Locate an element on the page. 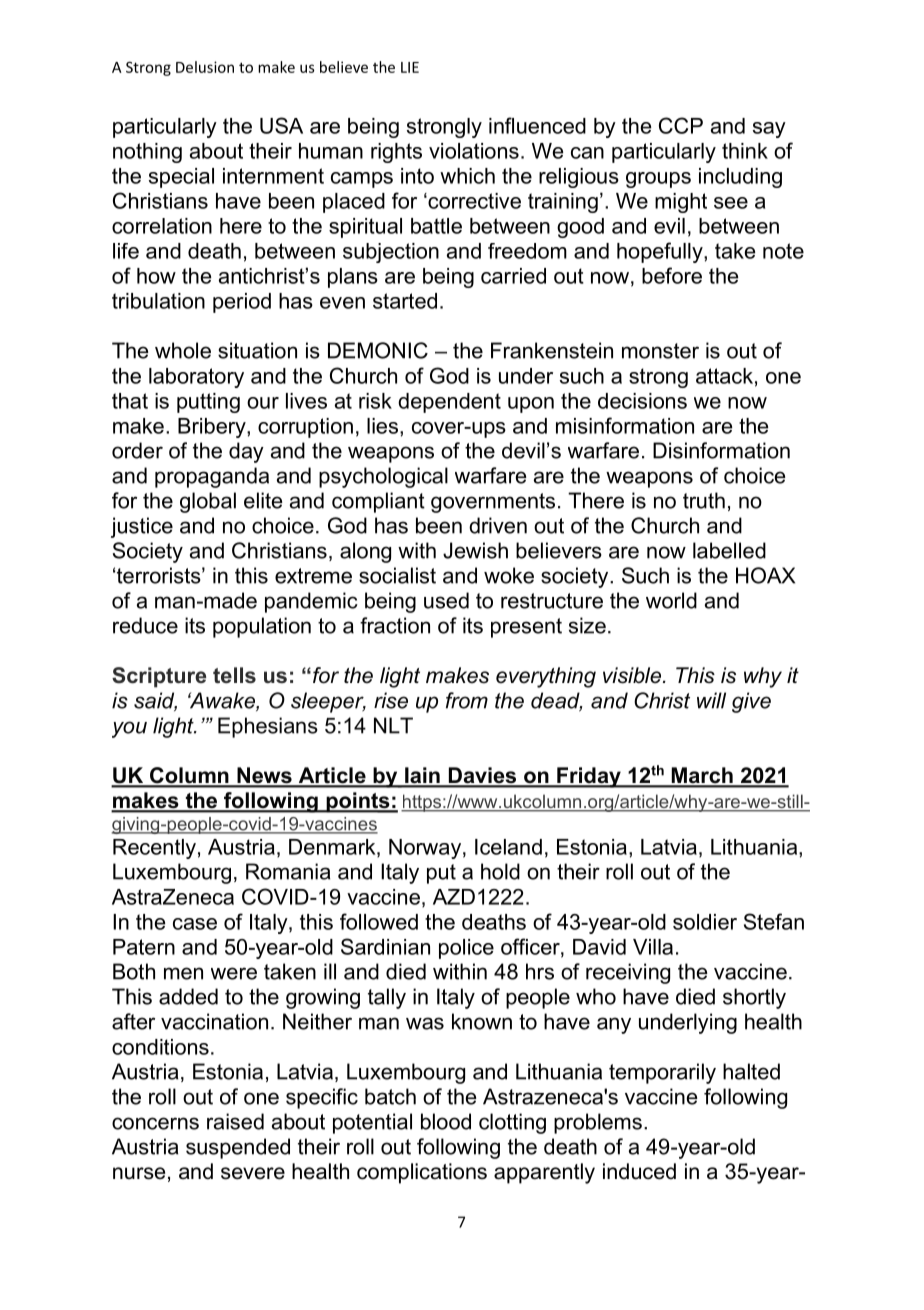 This image has width=924, height=1310. Disinformation is located at coordinates (721, 450).
